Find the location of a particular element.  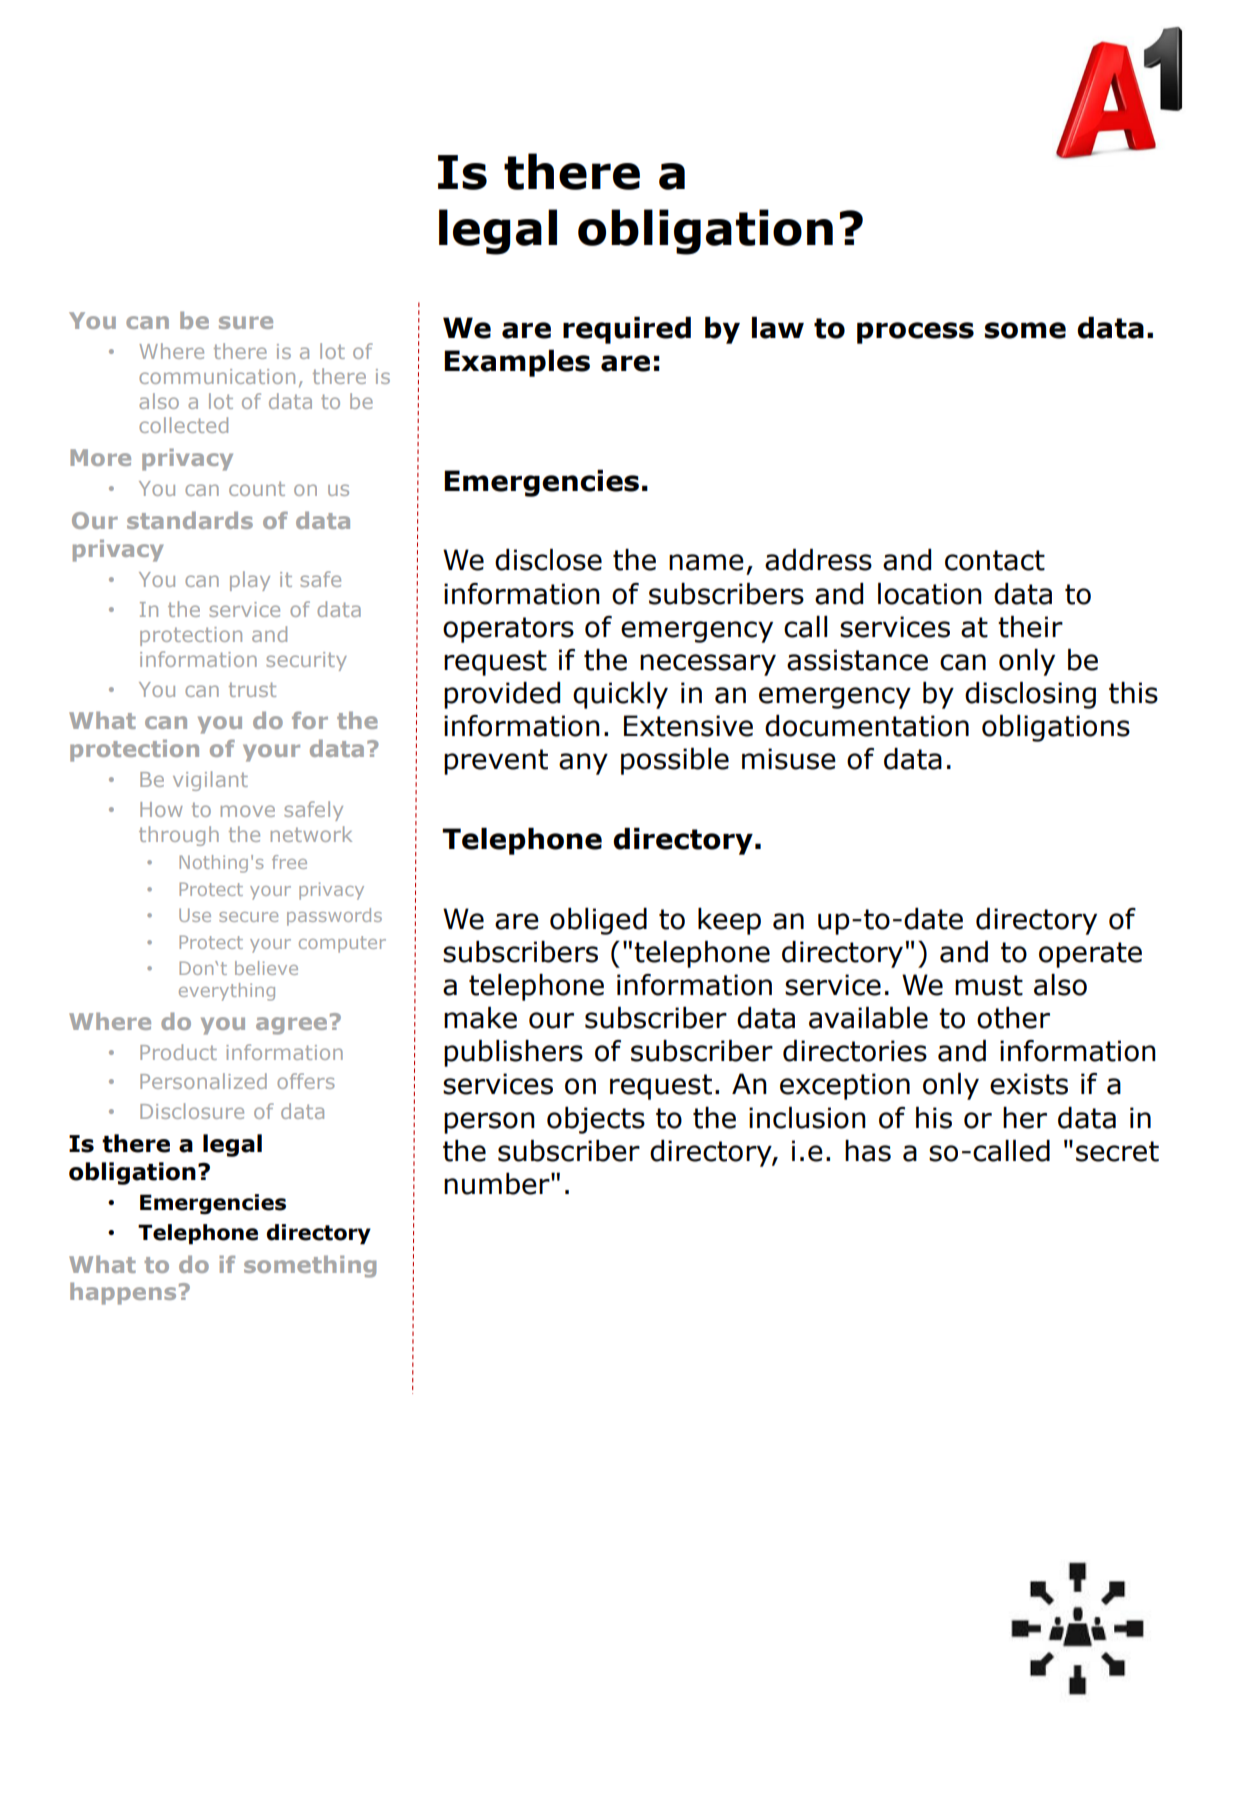

trust is located at coordinates (252, 689).
